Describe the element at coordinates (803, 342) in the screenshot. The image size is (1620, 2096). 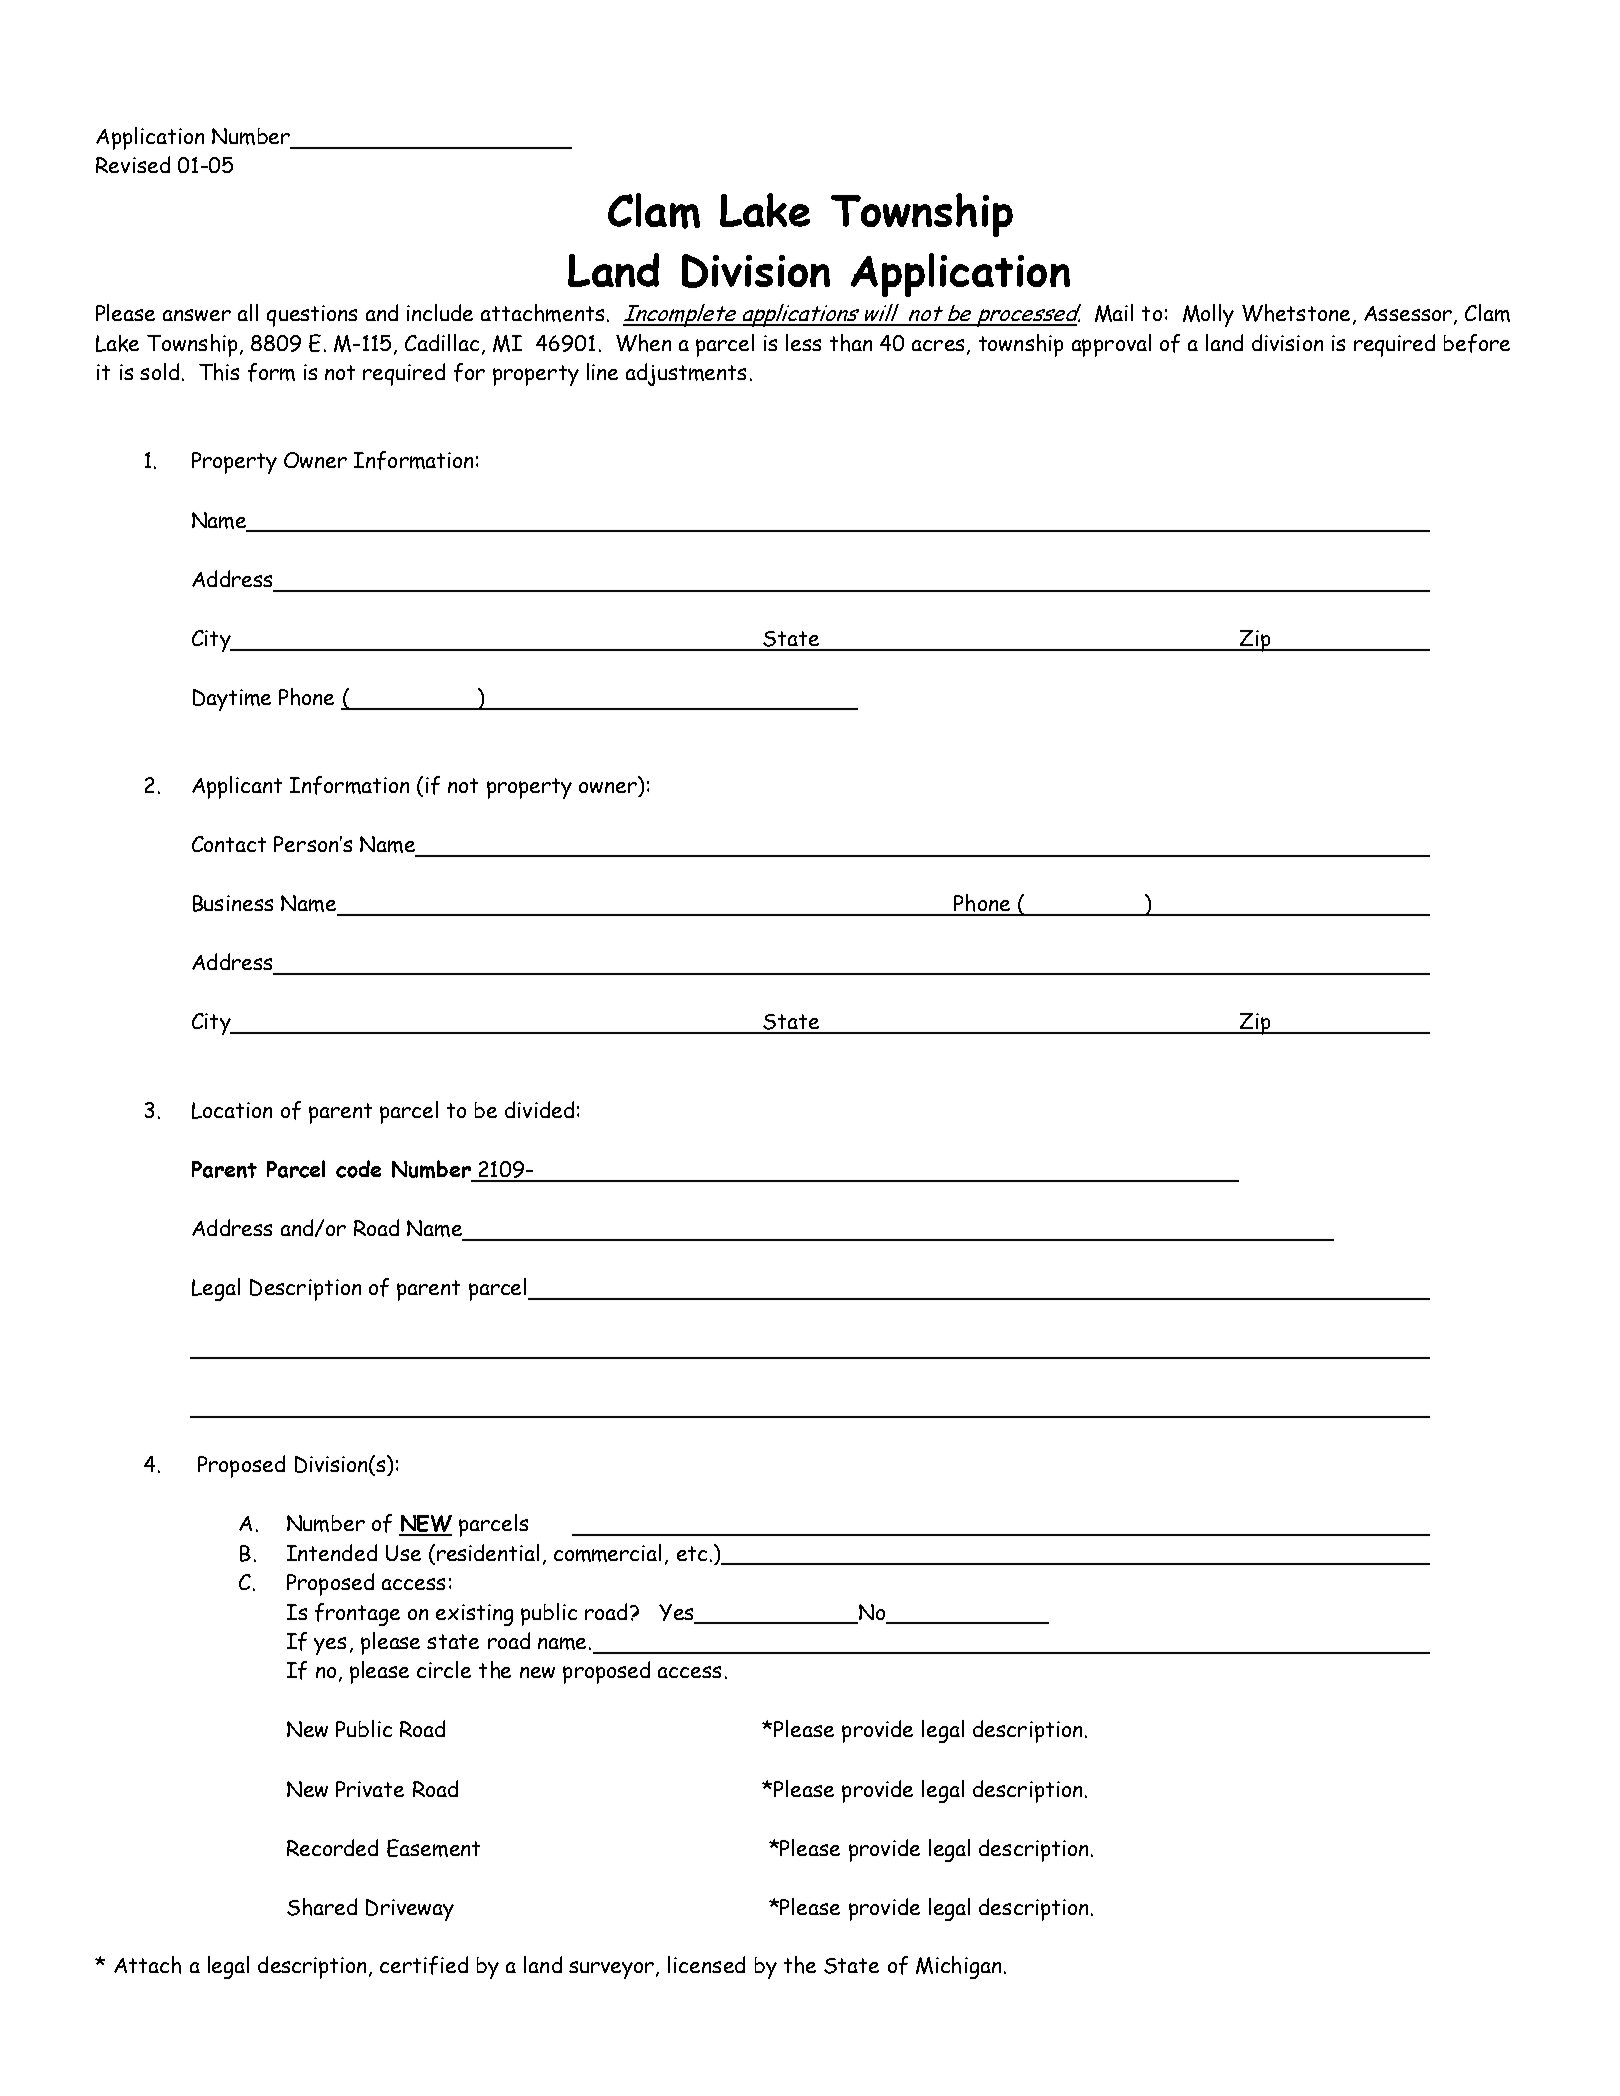
I see `less` at that location.
